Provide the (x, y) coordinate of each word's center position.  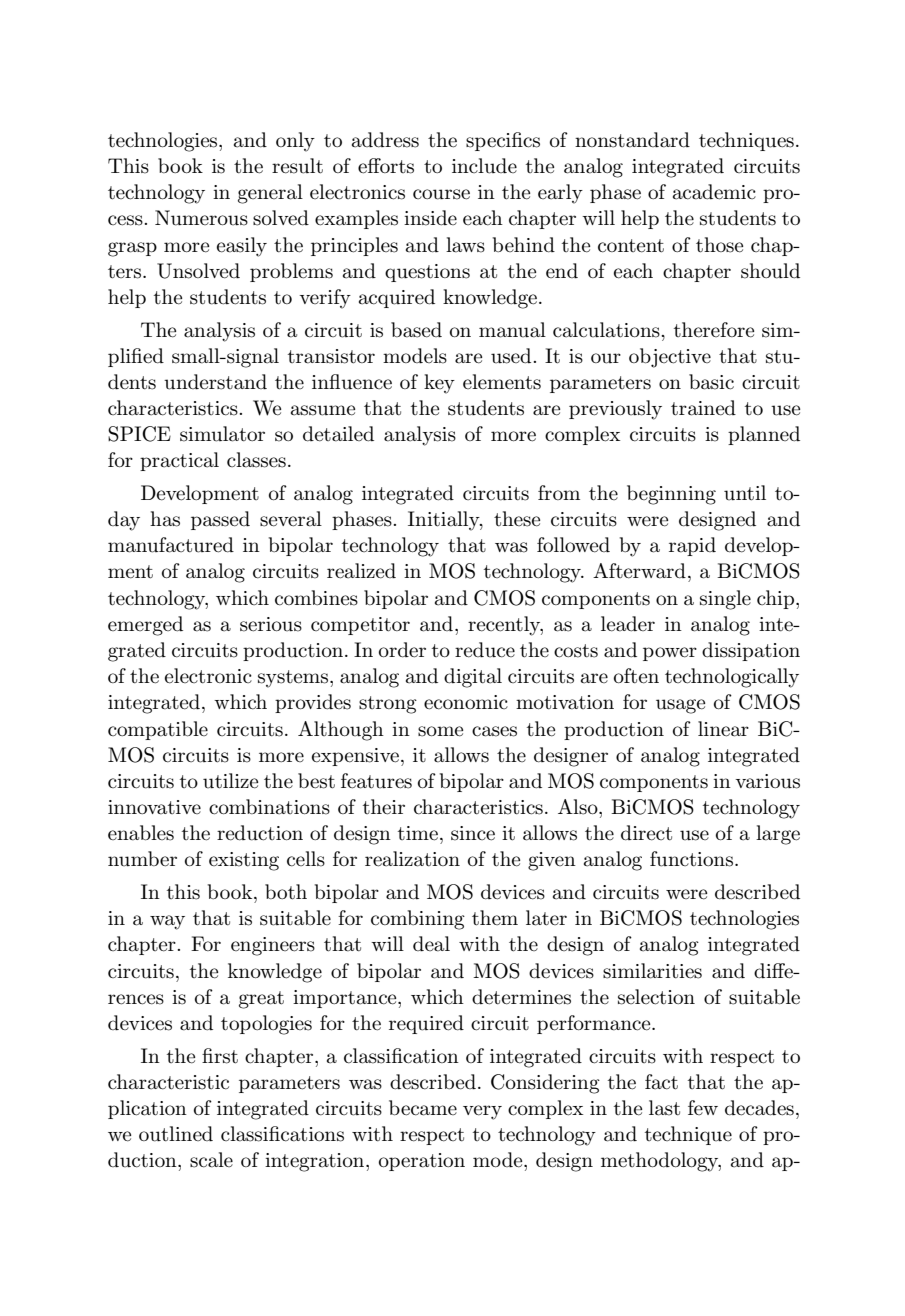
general (270, 194)
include (484, 166)
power (670, 654)
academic (714, 192)
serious (271, 624)
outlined (176, 1134)
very (482, 1112)
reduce (485, 650)
